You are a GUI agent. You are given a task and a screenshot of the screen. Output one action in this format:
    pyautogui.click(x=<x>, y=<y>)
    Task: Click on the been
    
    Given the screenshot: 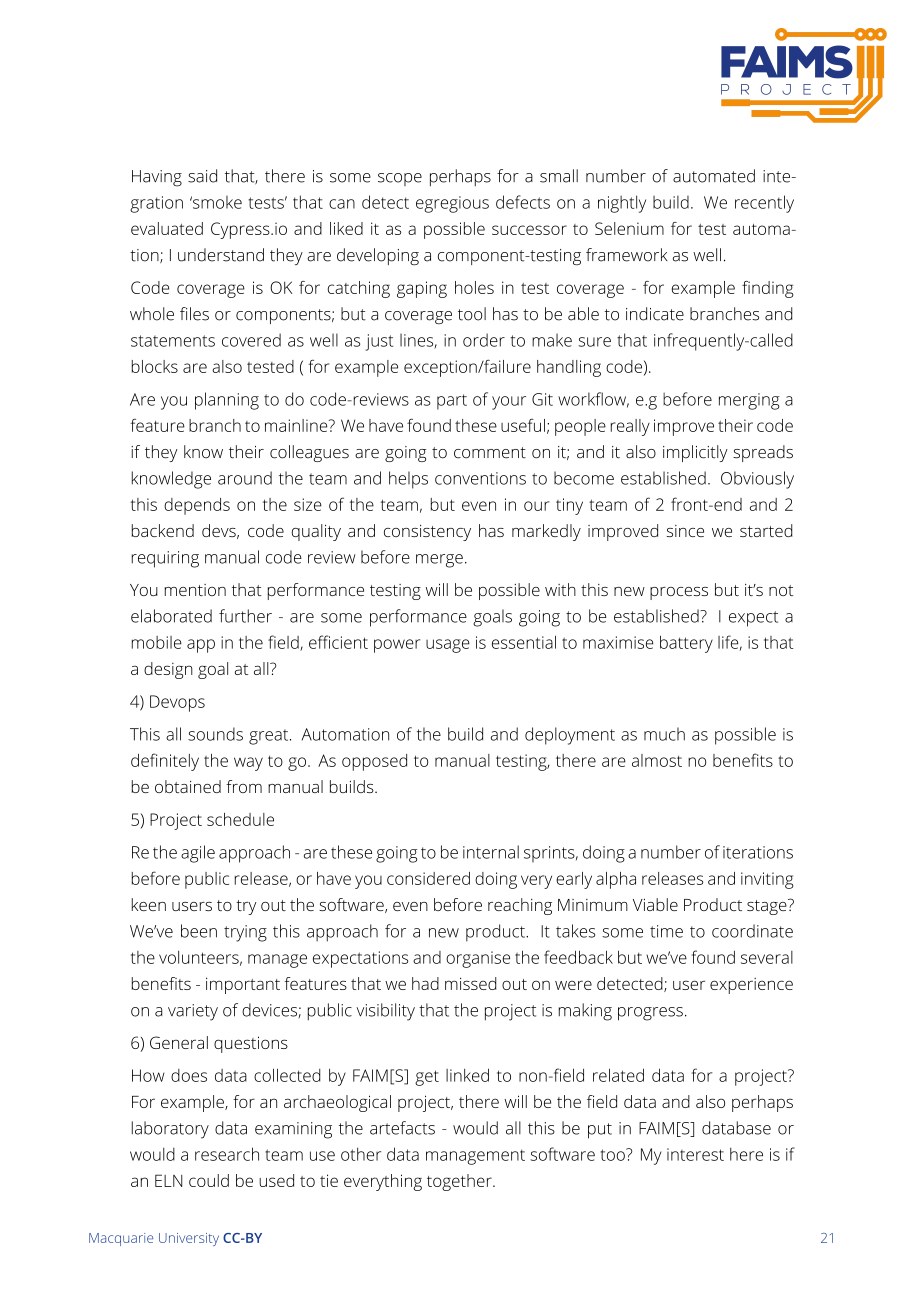 What is the action you would take?
    pyautogui.click(x=199, y=931)
